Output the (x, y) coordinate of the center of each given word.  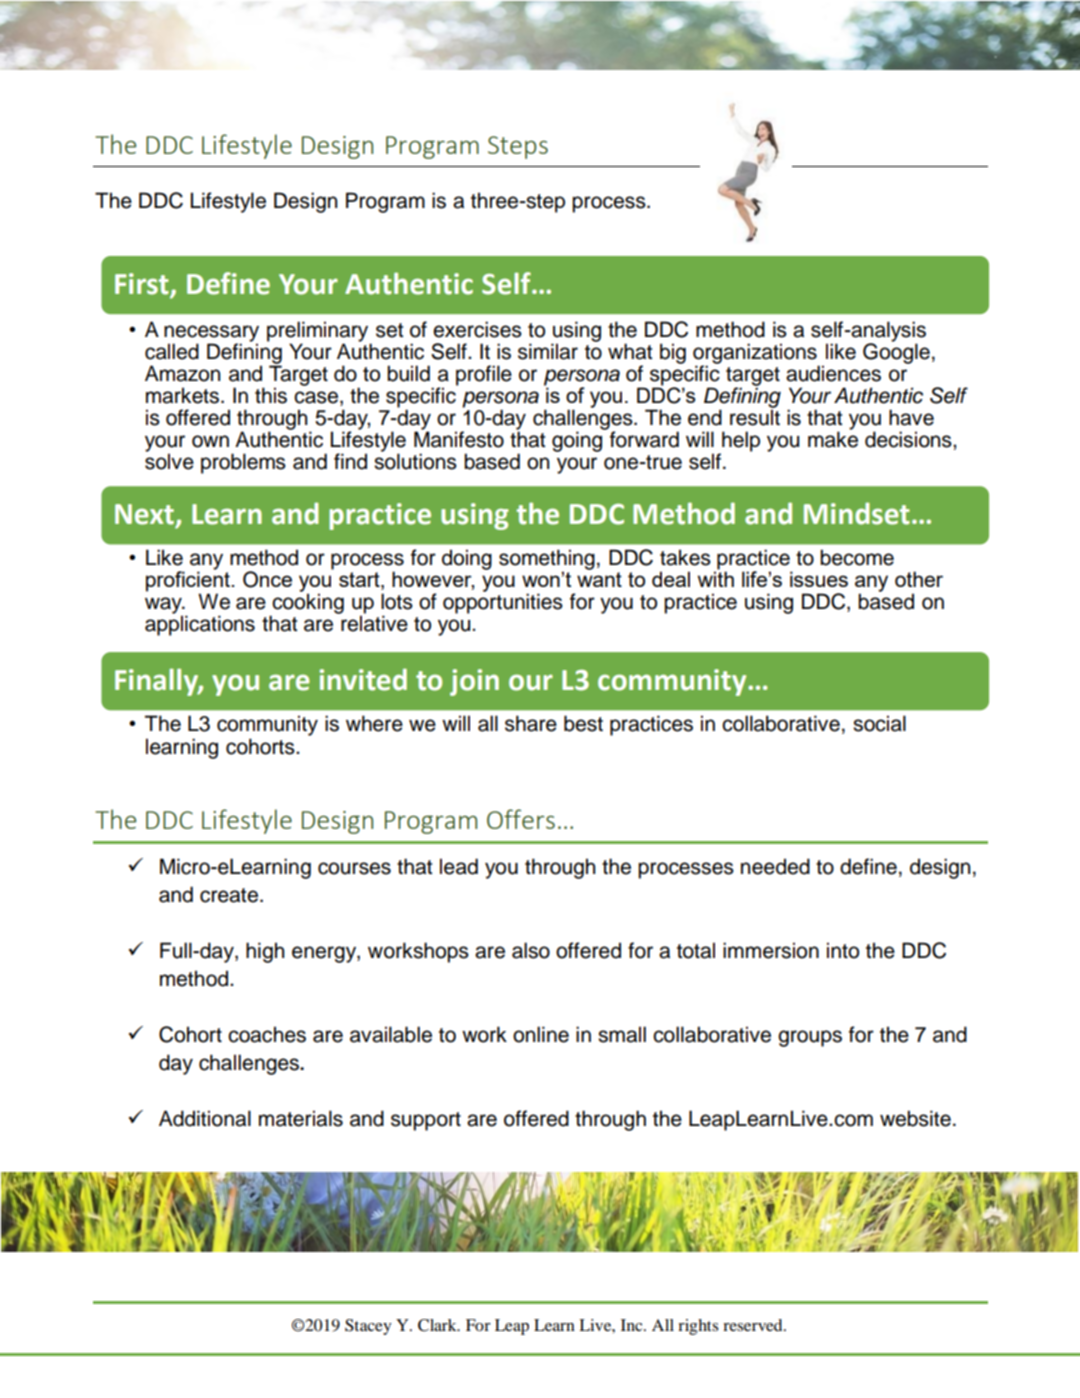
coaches (267, 1034)
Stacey (368, 1327)
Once (267, 579)
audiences (833, 373)
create (229, 895)
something (547, 560)
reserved (754, 1325)
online (541, 1034)
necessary (211, 334)
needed (775, 866)
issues (819, 579)
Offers (521, 819)
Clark (438, 1325)
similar (548, 351)
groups (810, 1038)
